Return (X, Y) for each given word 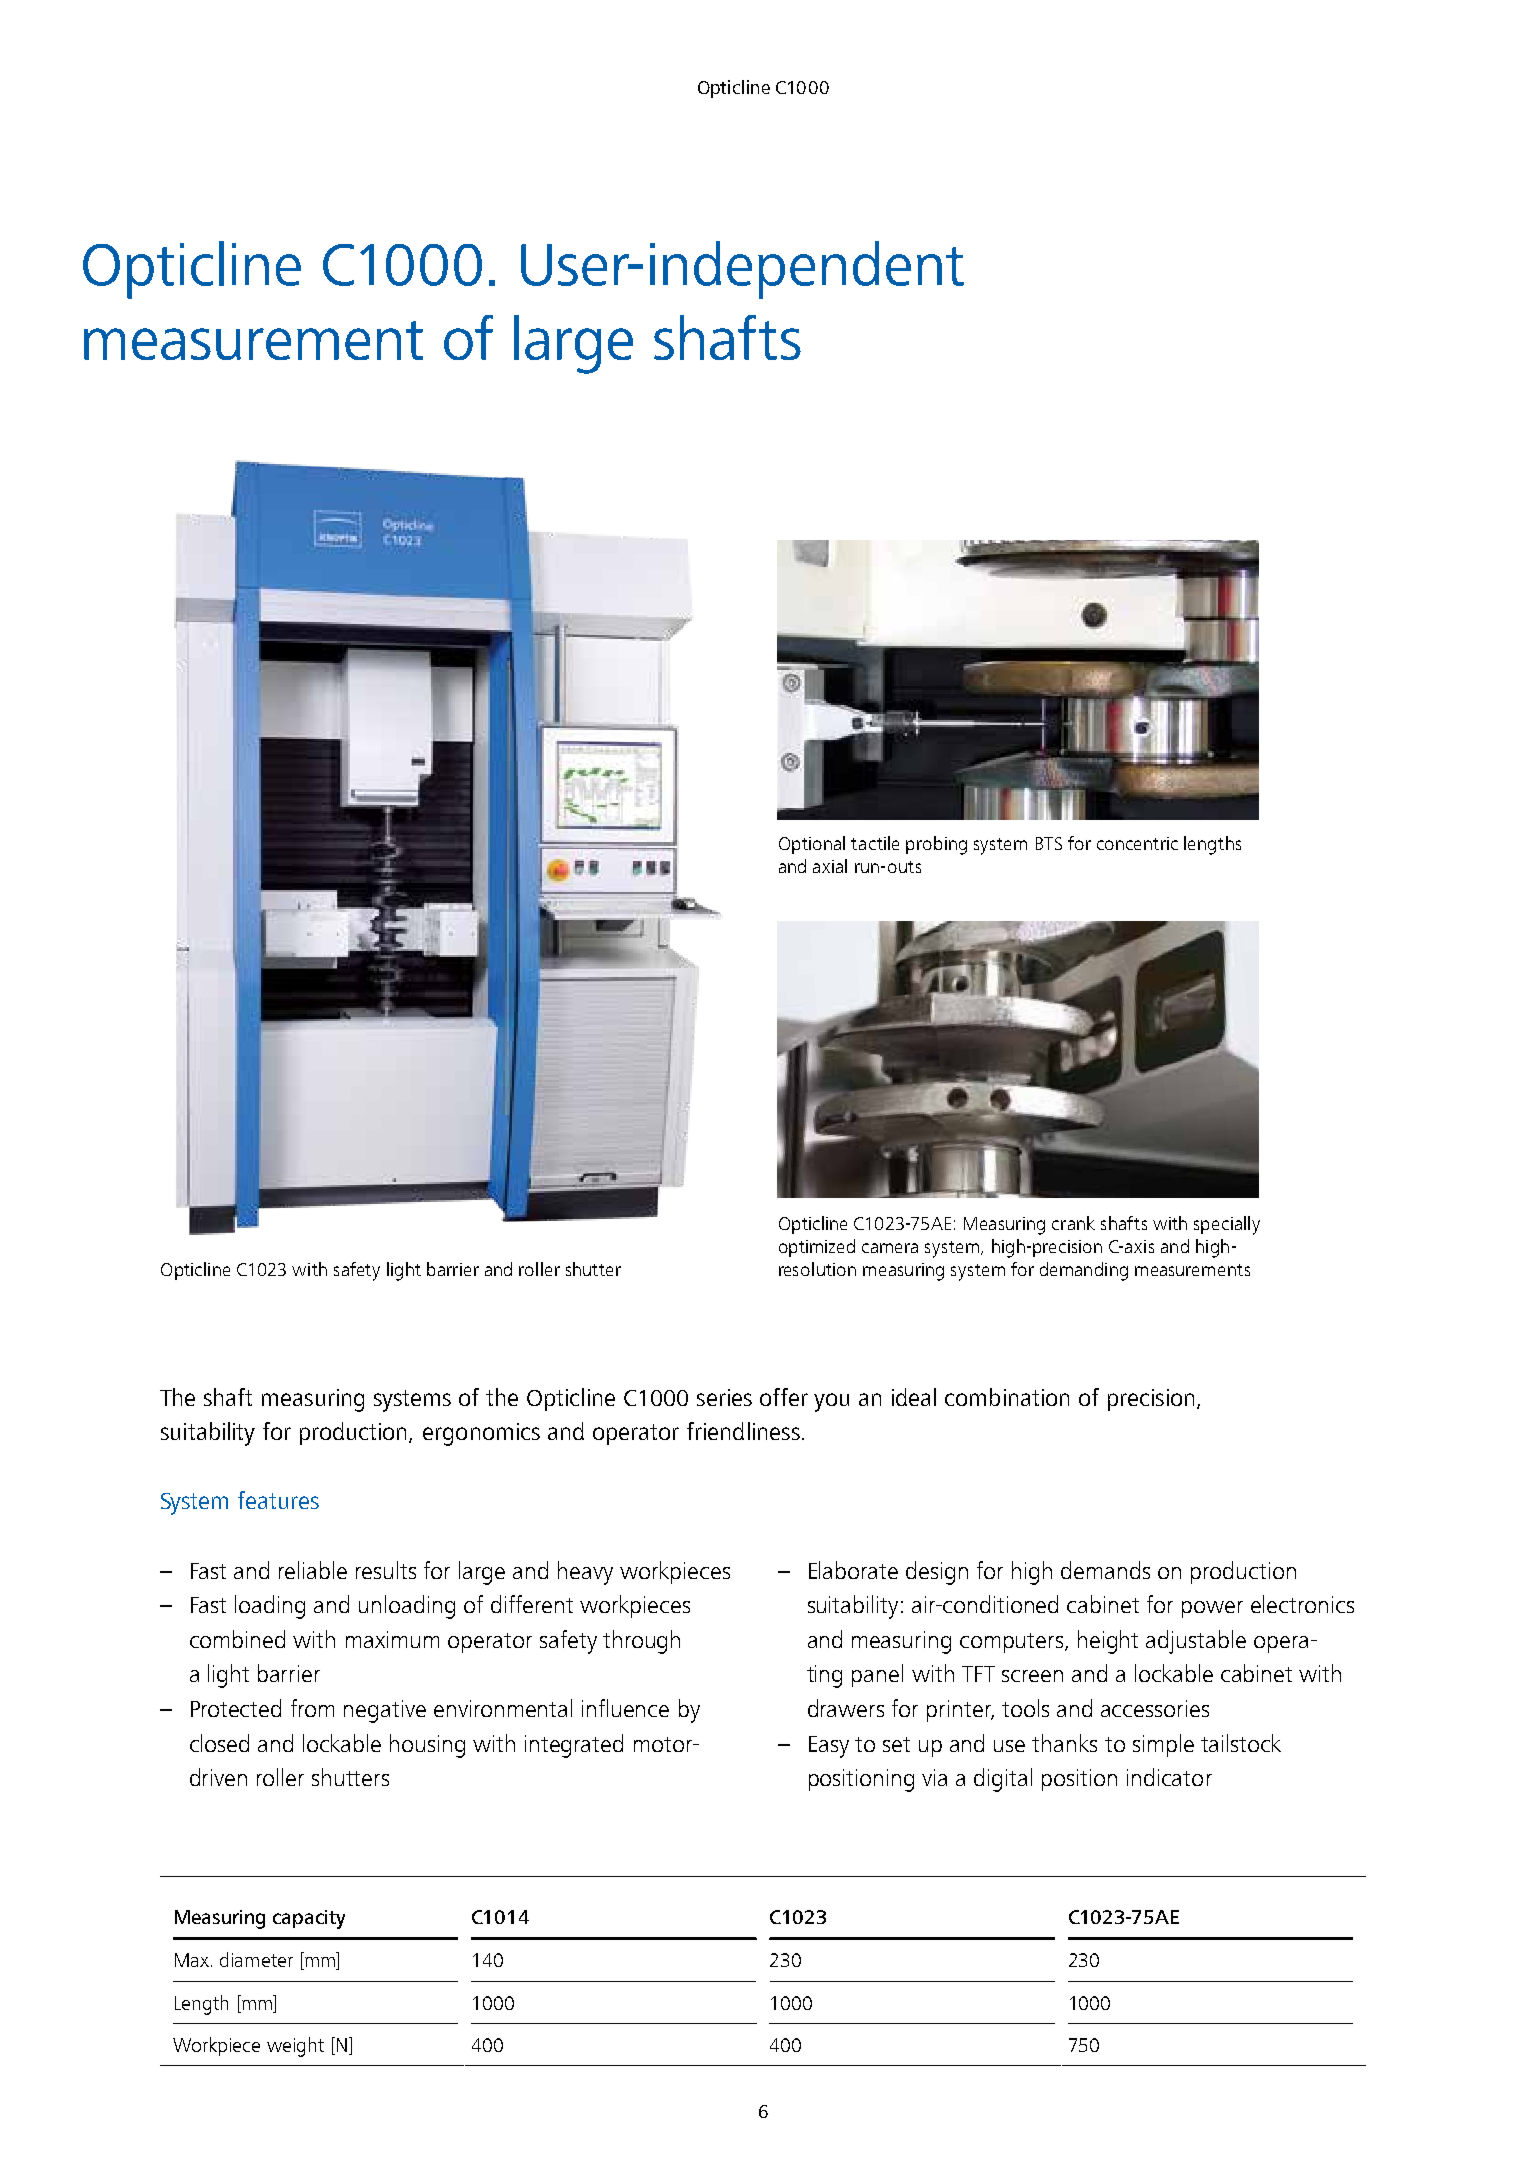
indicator (1169, 1777)
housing (427, 1746)
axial (830, 866)
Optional (812, 845)
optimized (817, 1248)
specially (1227, 1225)
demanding (1084, 1271)
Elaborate (853, 1570)
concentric (1137, 843)
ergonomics (481, 1434)
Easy (829, 1747)
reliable (313, 1570)
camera (890, 1248)
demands (1105, 1570)
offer (784, 1397)
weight (295, 2047)
